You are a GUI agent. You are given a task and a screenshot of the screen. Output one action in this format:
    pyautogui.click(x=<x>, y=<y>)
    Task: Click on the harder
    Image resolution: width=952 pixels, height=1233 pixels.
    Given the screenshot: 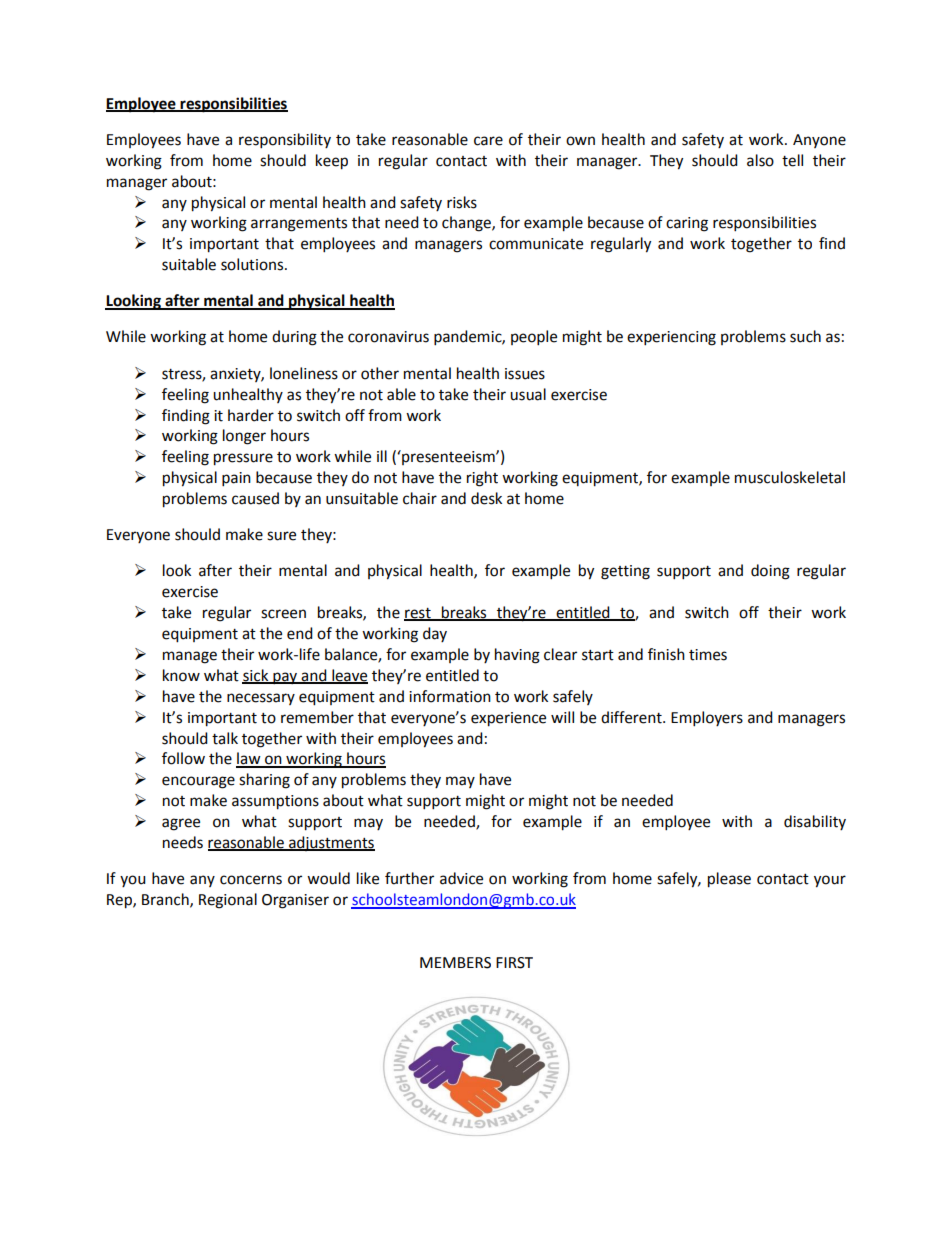 What is the action you would take?
    pyautogui.click(x=251, y=415)
